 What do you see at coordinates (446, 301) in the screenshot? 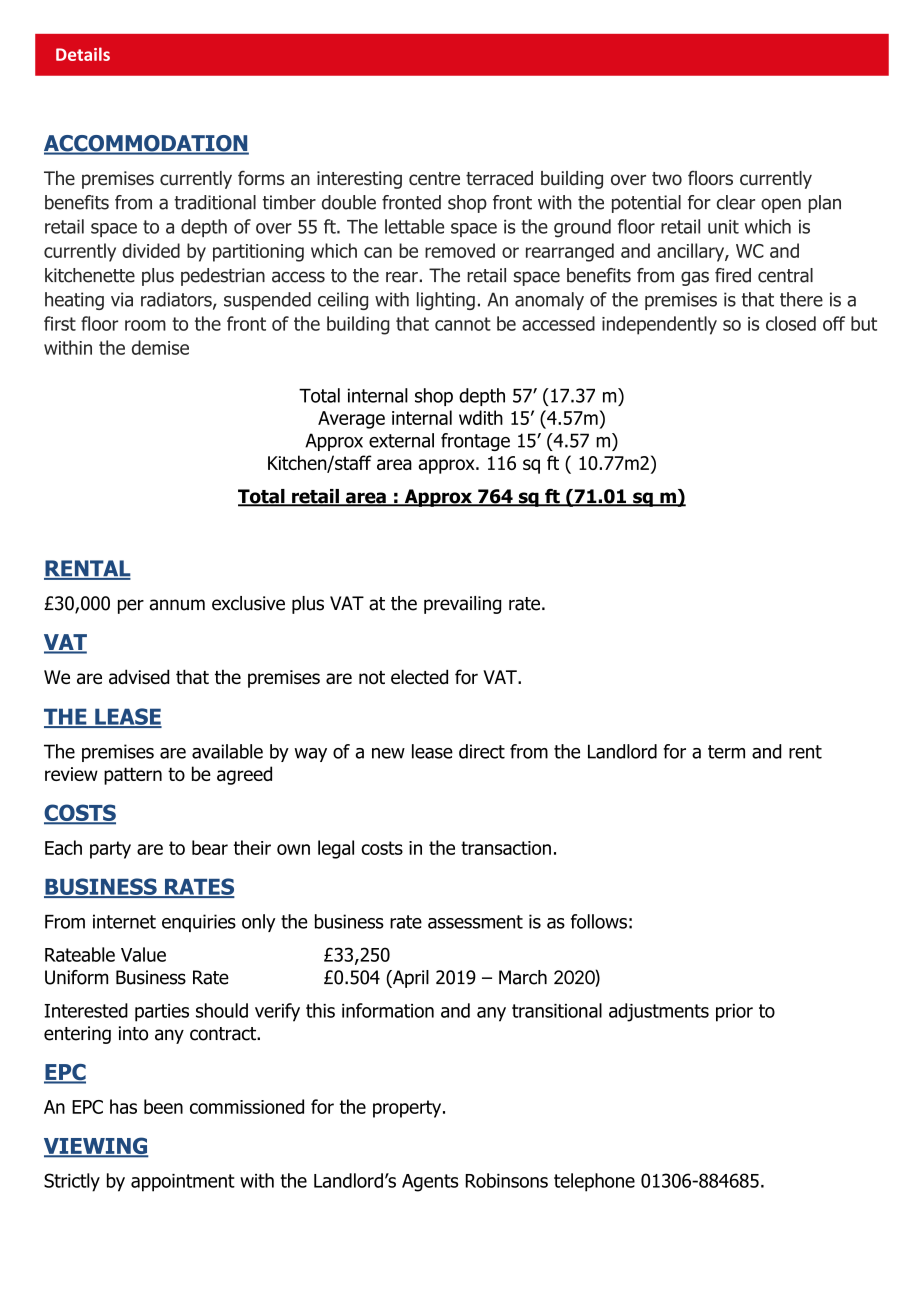
I see `lighting` at bounding box center [446, 301].
